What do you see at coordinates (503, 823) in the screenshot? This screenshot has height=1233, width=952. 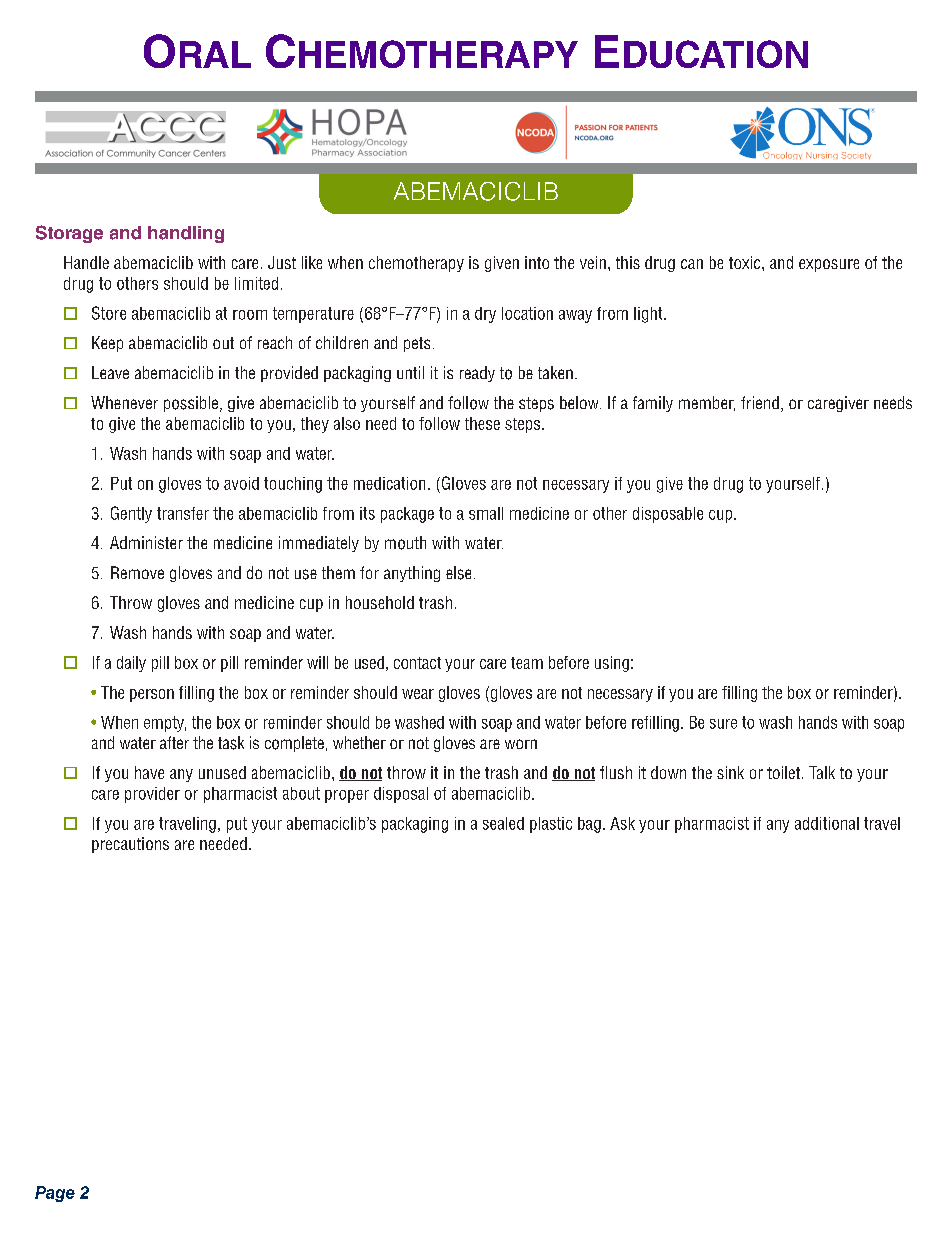 I see `sealed` at bounding box center [503, 823].
